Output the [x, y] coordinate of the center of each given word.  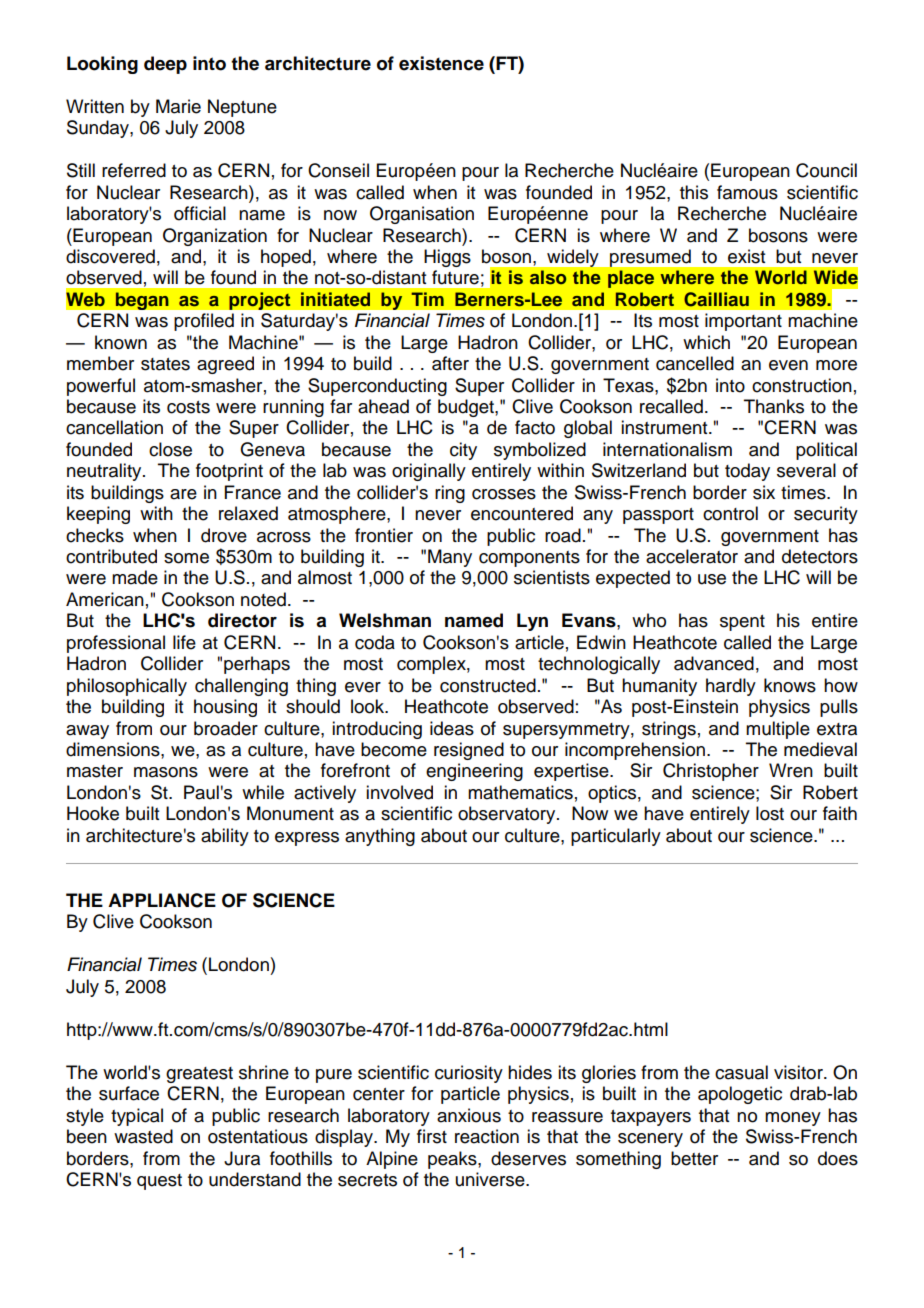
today [747, 472]
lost [770, 813]
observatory [508, 815]
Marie [178, 106]
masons [166, 772]
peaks [453, 1160]
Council [826, 170]
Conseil [338, 170]
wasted [143, 1136]
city [463, 451]
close [170, 449]
